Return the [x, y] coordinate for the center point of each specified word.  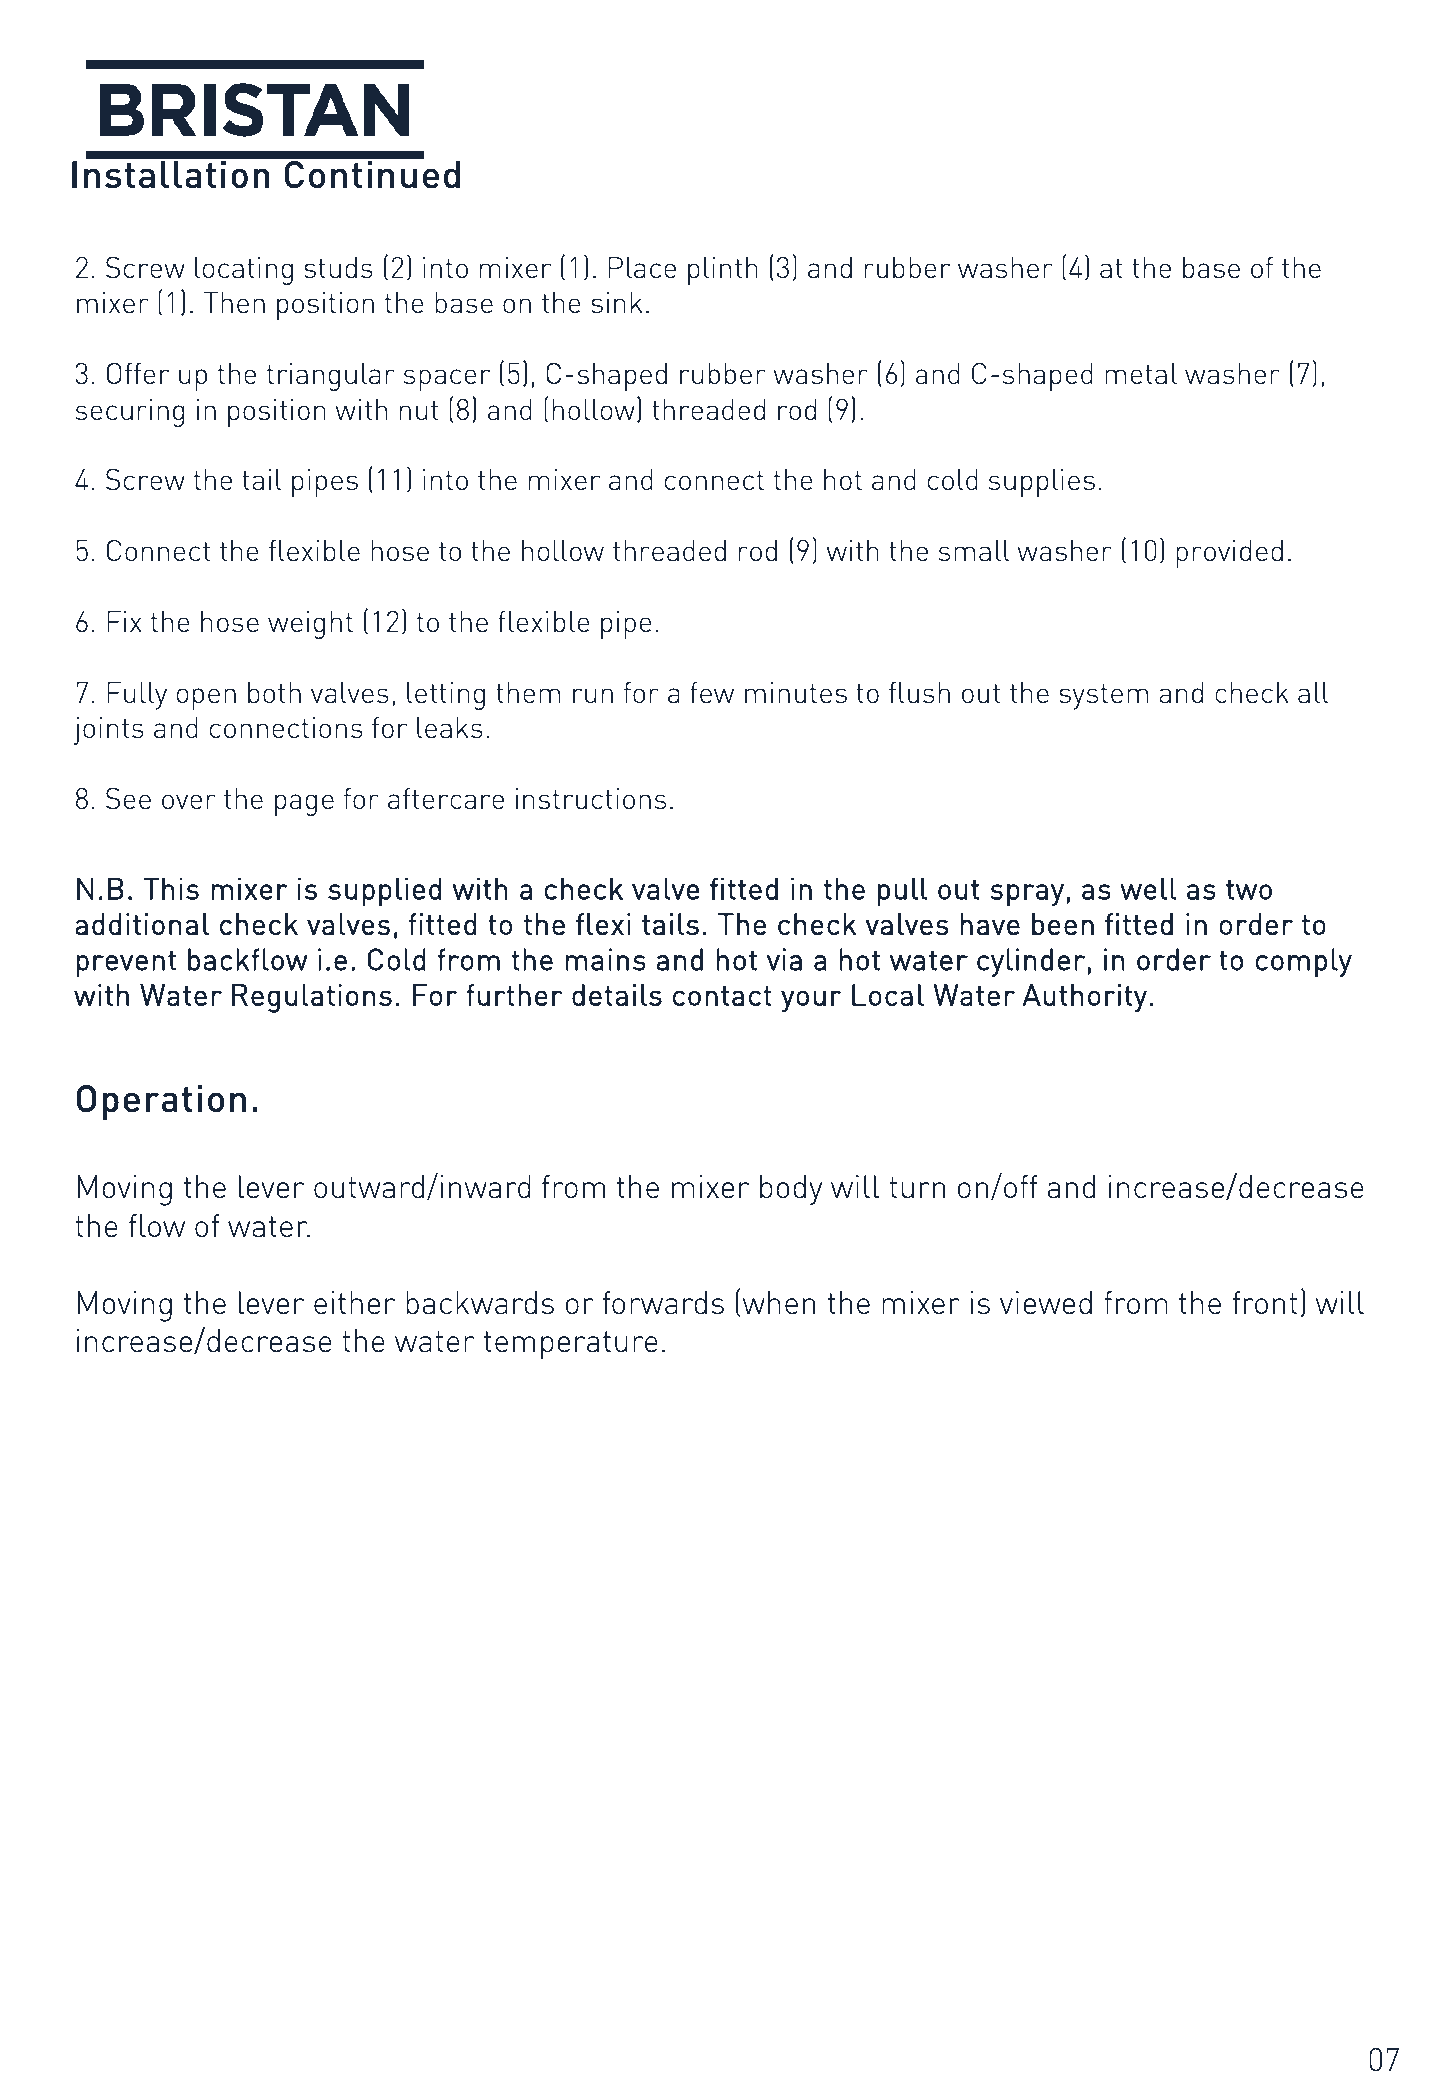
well [1148, 888]
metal [1141, 373]
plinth [723, 271]
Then [234, 302]
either [354, 1302]
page [304, 805]
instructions [591, 798]
